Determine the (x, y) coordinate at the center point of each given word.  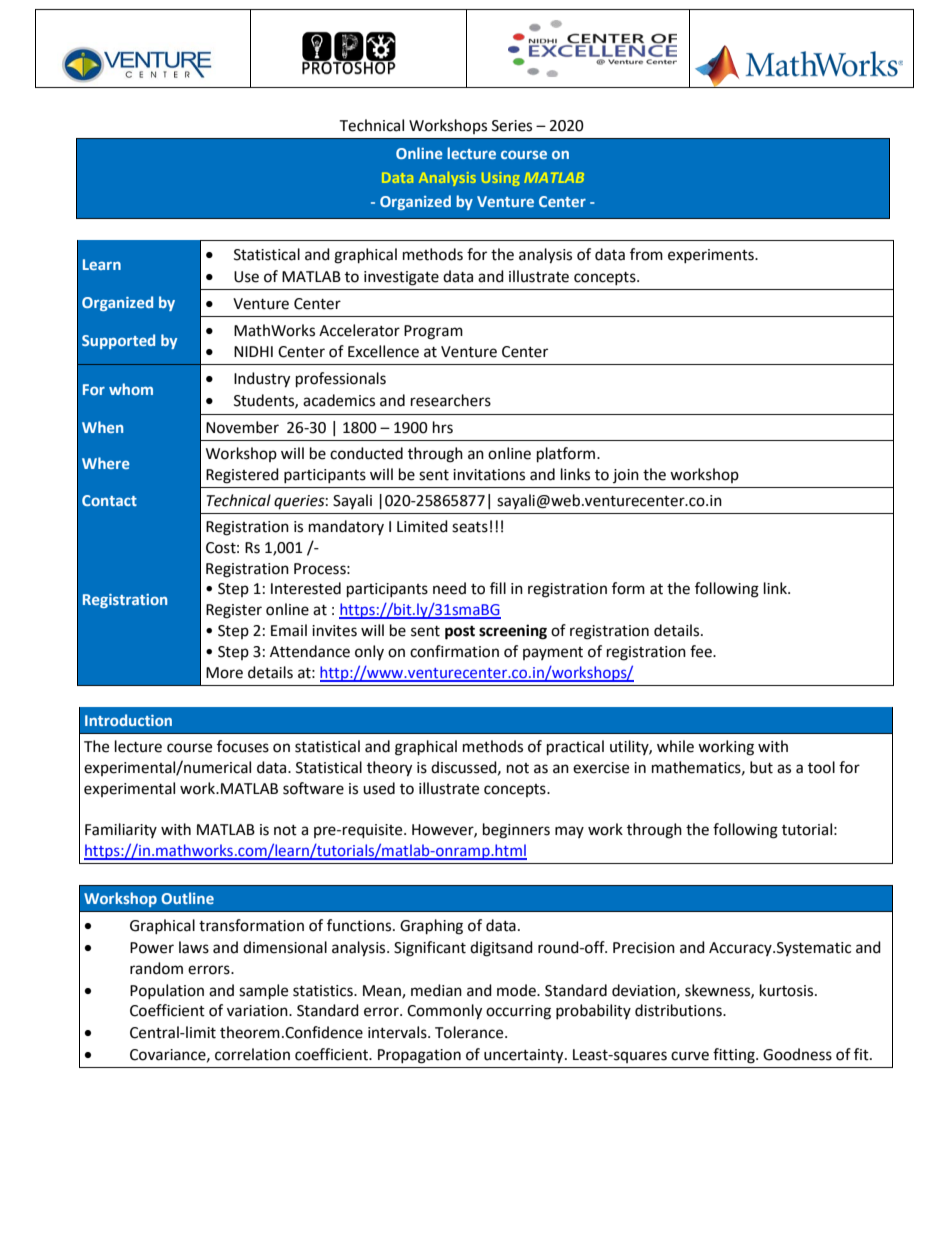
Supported (118, 341)
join (626, 476)
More (224, 673)
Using (501, 179)
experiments (712, 256)
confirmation (454, 651)
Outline (187, 898)
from (646, 254)
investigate (401, 278)
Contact (109, 500)
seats (470, 527)
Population (167, 991)
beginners (516, 831)
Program (433, 332)
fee (702, 651)
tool (821, 767)
